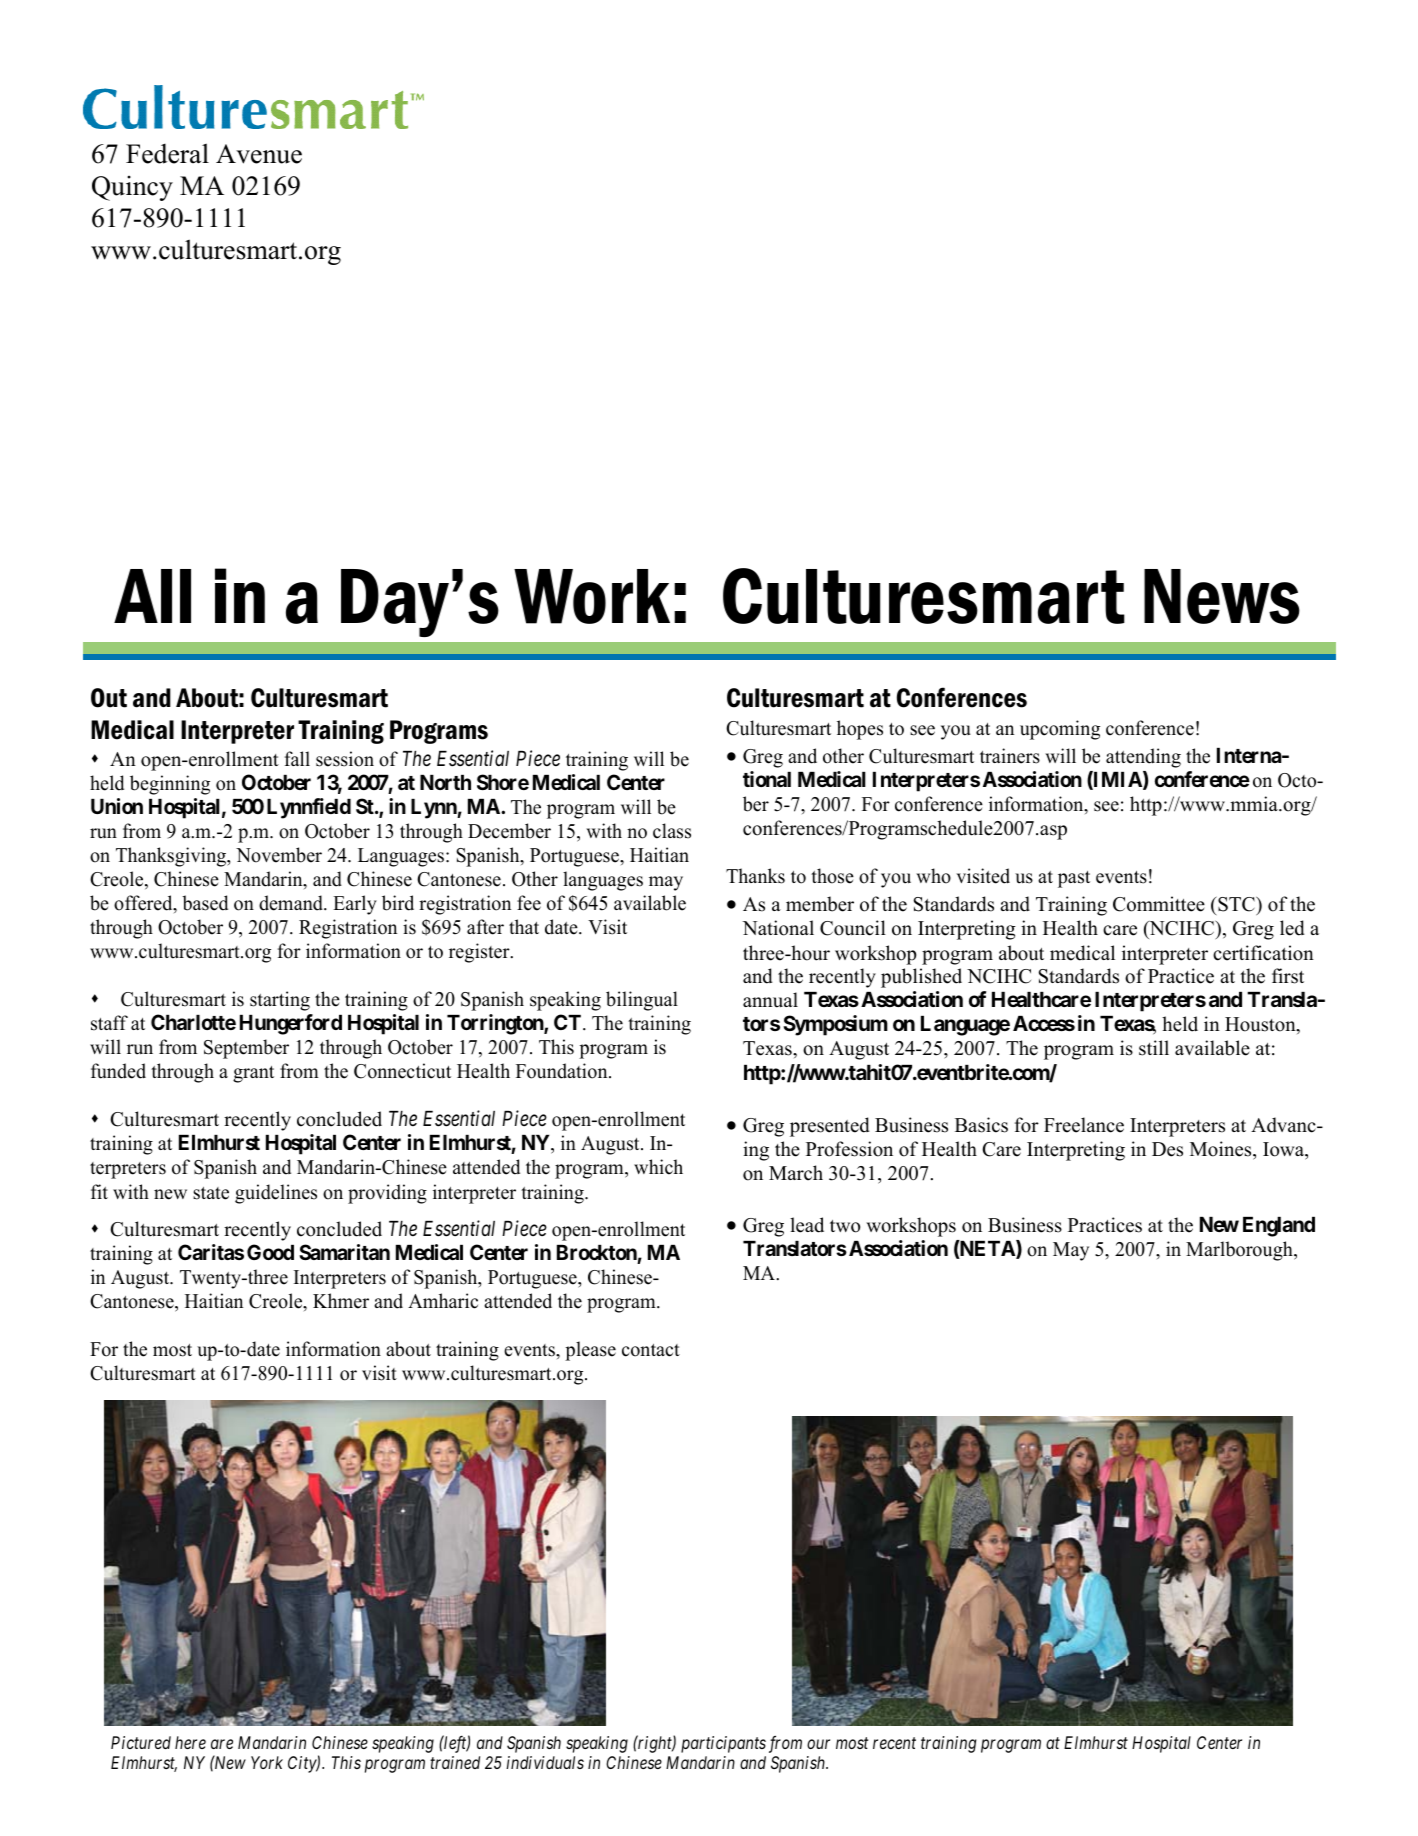  What do you see at coordinates (167, 153) in the screenshot?
I see `Federal` at bounding box center [167, 153].
